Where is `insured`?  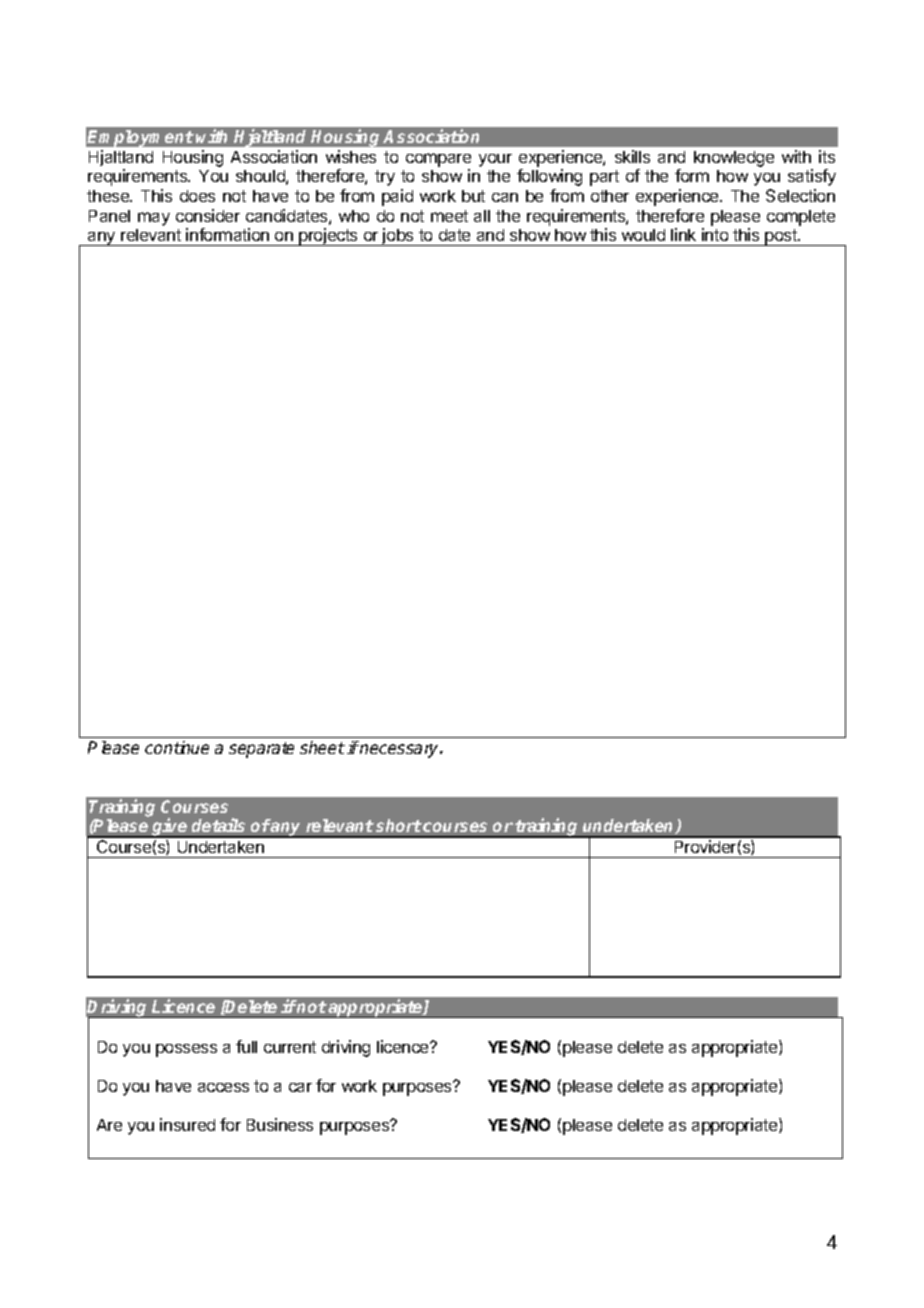 insured is located at coordinates (187, 1124).
